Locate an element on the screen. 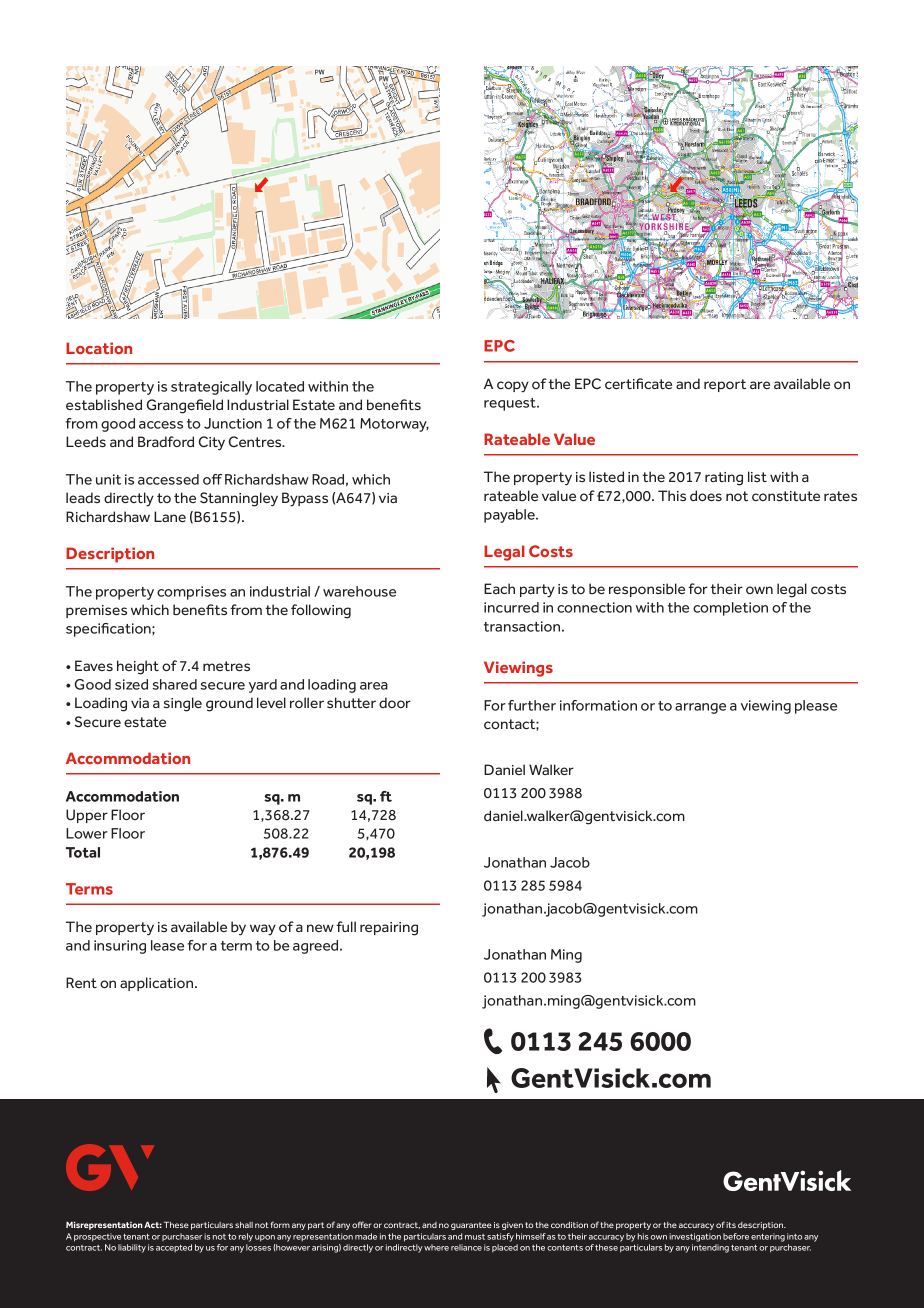  copy is located at coordinates (513, 387).
